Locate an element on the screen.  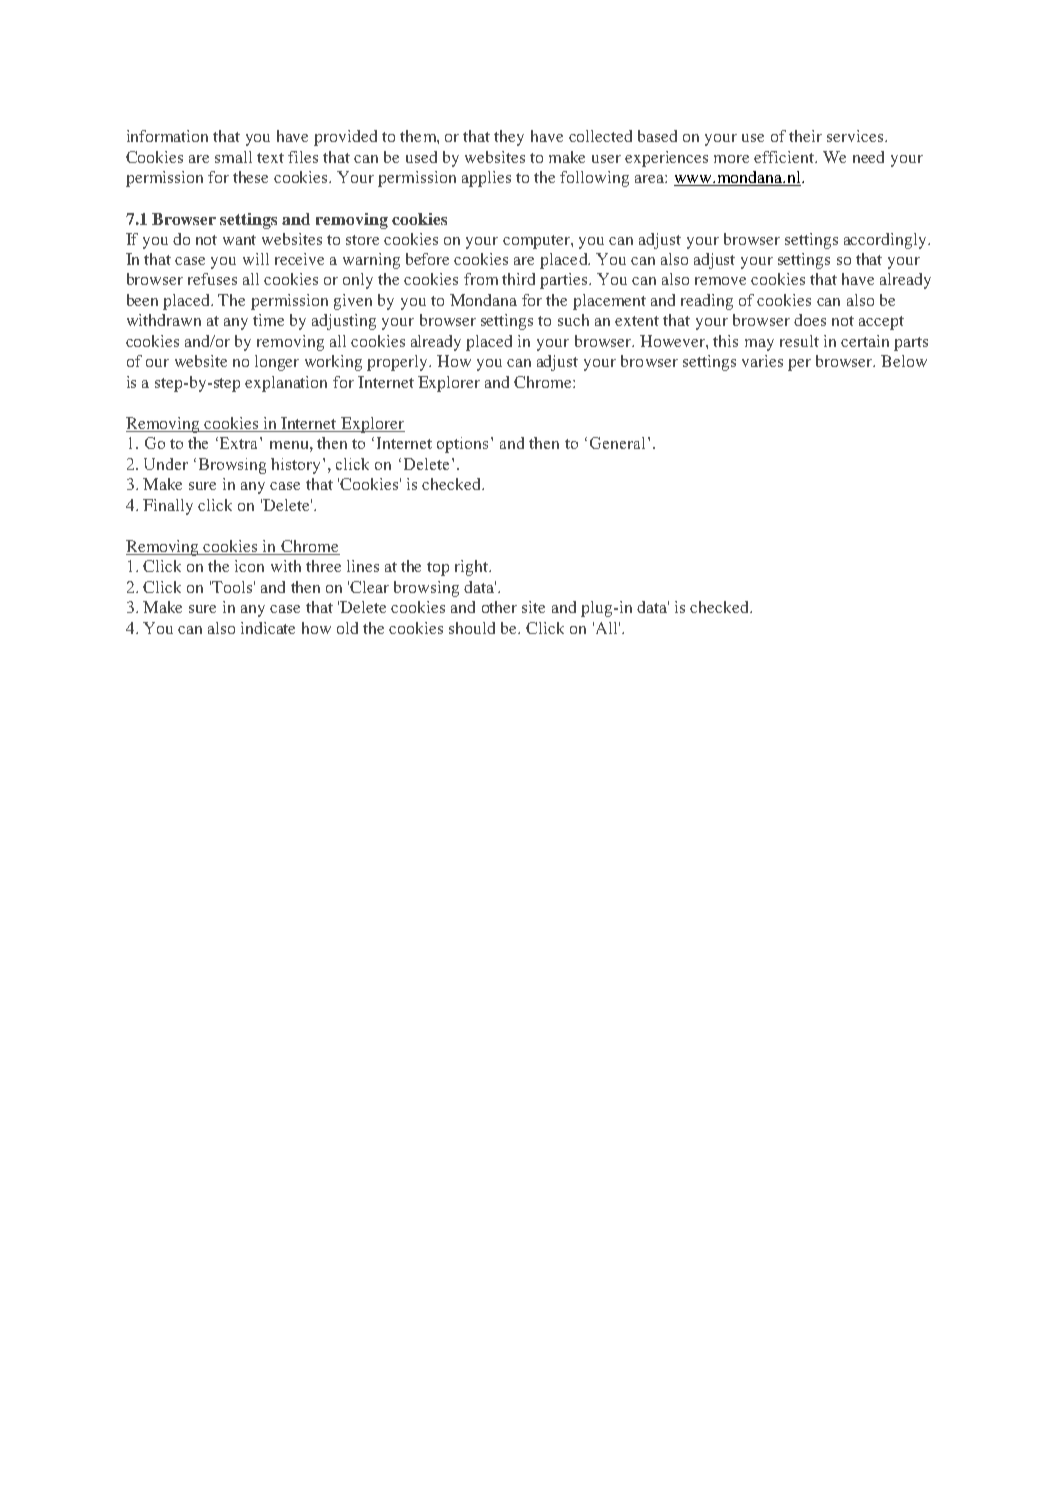
other is located at coordinates (499, 607).
